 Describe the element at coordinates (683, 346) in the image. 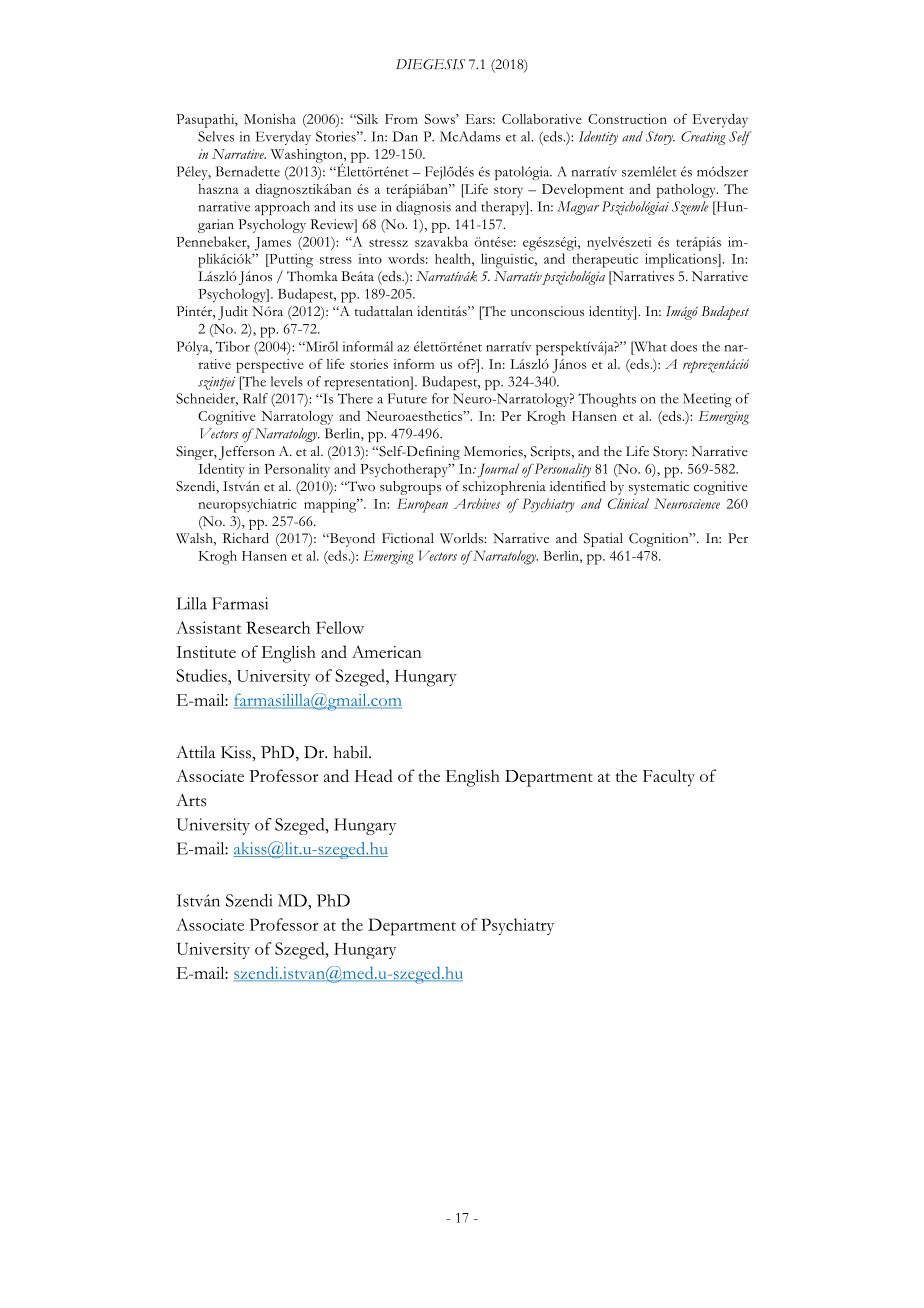

I see `does` at that location.
